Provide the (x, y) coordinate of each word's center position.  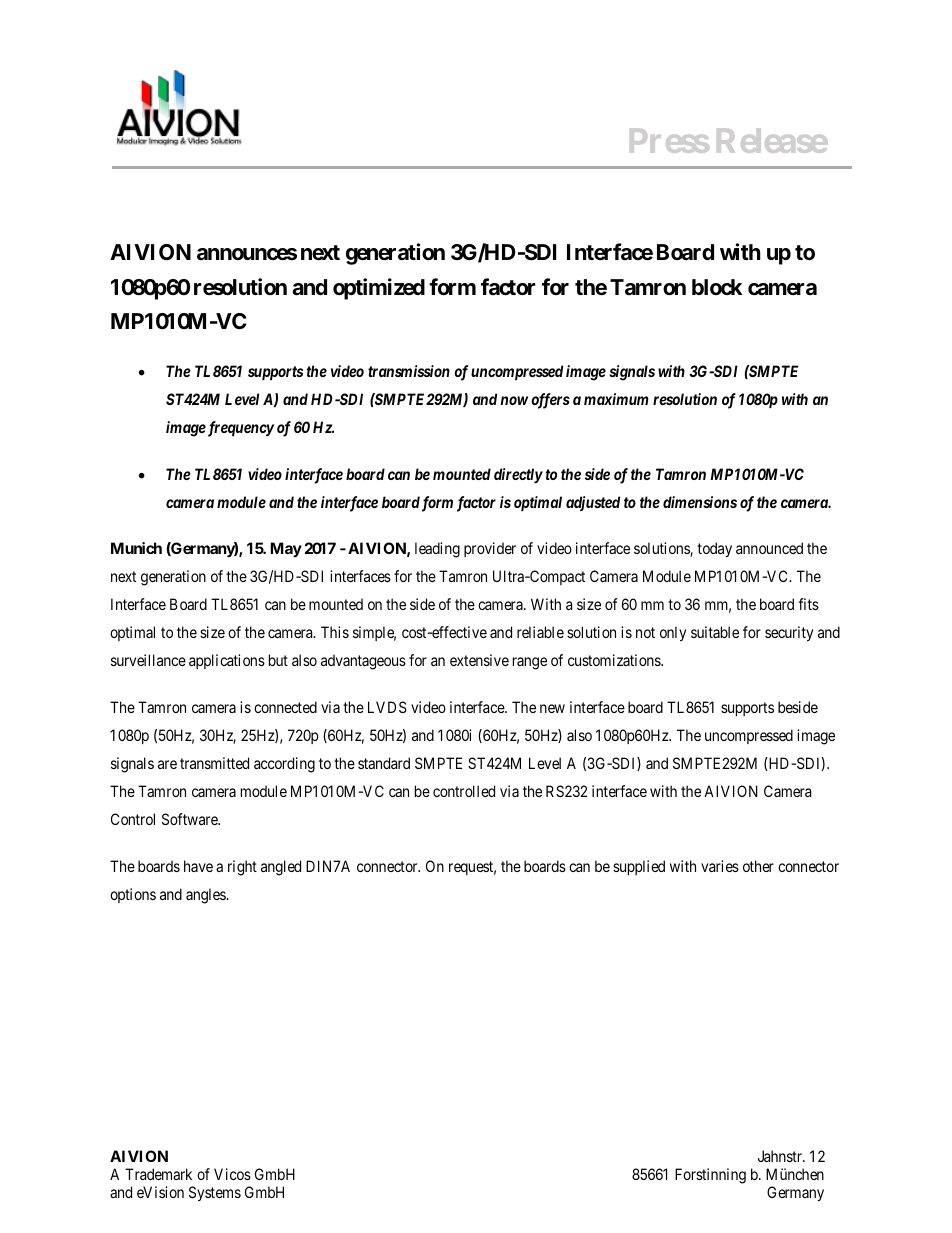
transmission (409, 371)
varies (720, 866)
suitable (715, 632)
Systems (215, 1193)
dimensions (700, 502)
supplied (639, 867)
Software (191, 819)
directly (518, 476)
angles (206, 896)
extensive (479, 660)
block (717, 287)
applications (227, 661)
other (758, 866)
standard (384, 763)
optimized (379, 289)
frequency (239, 429)
